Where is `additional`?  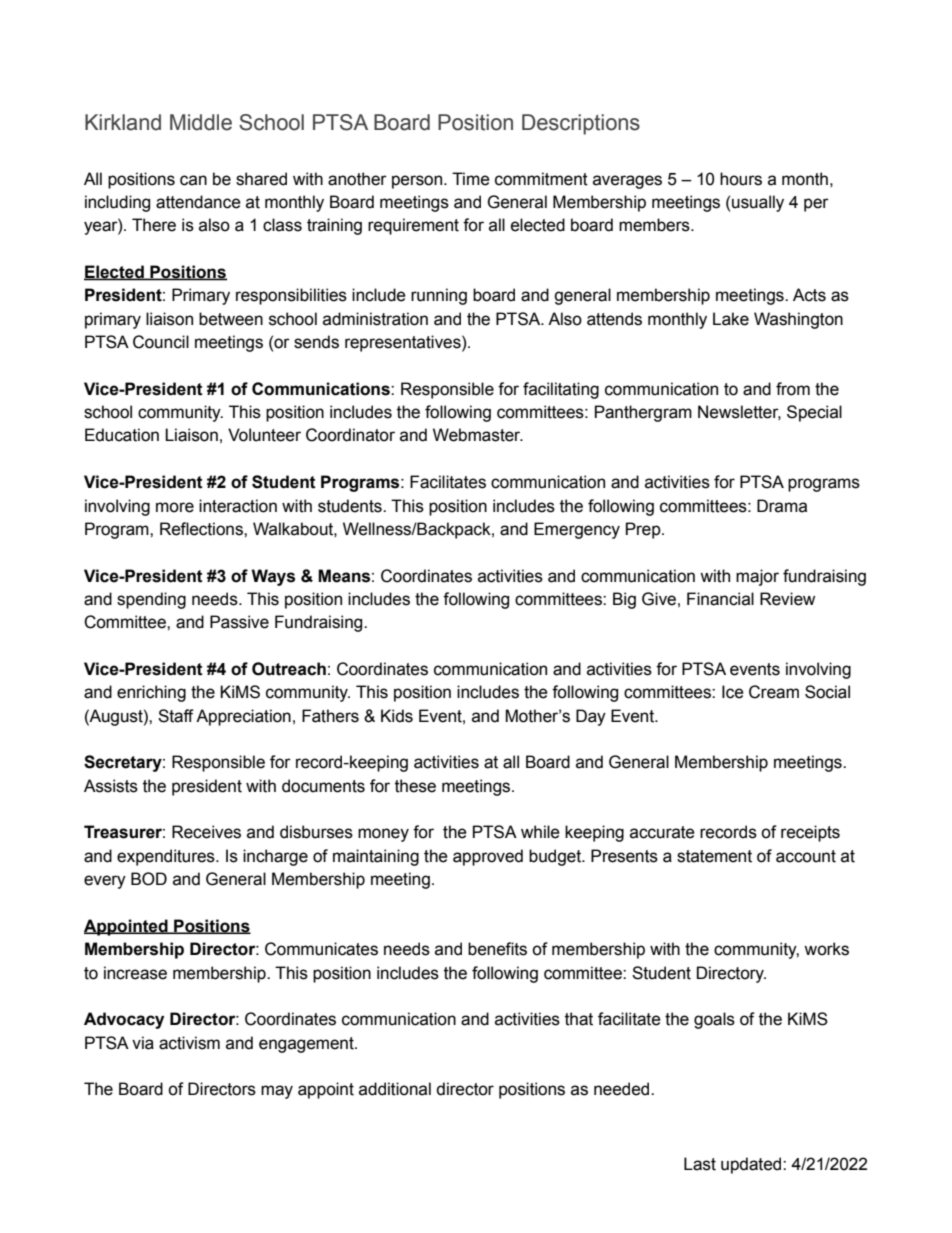
additional is located at coordinates (395, 1089).
